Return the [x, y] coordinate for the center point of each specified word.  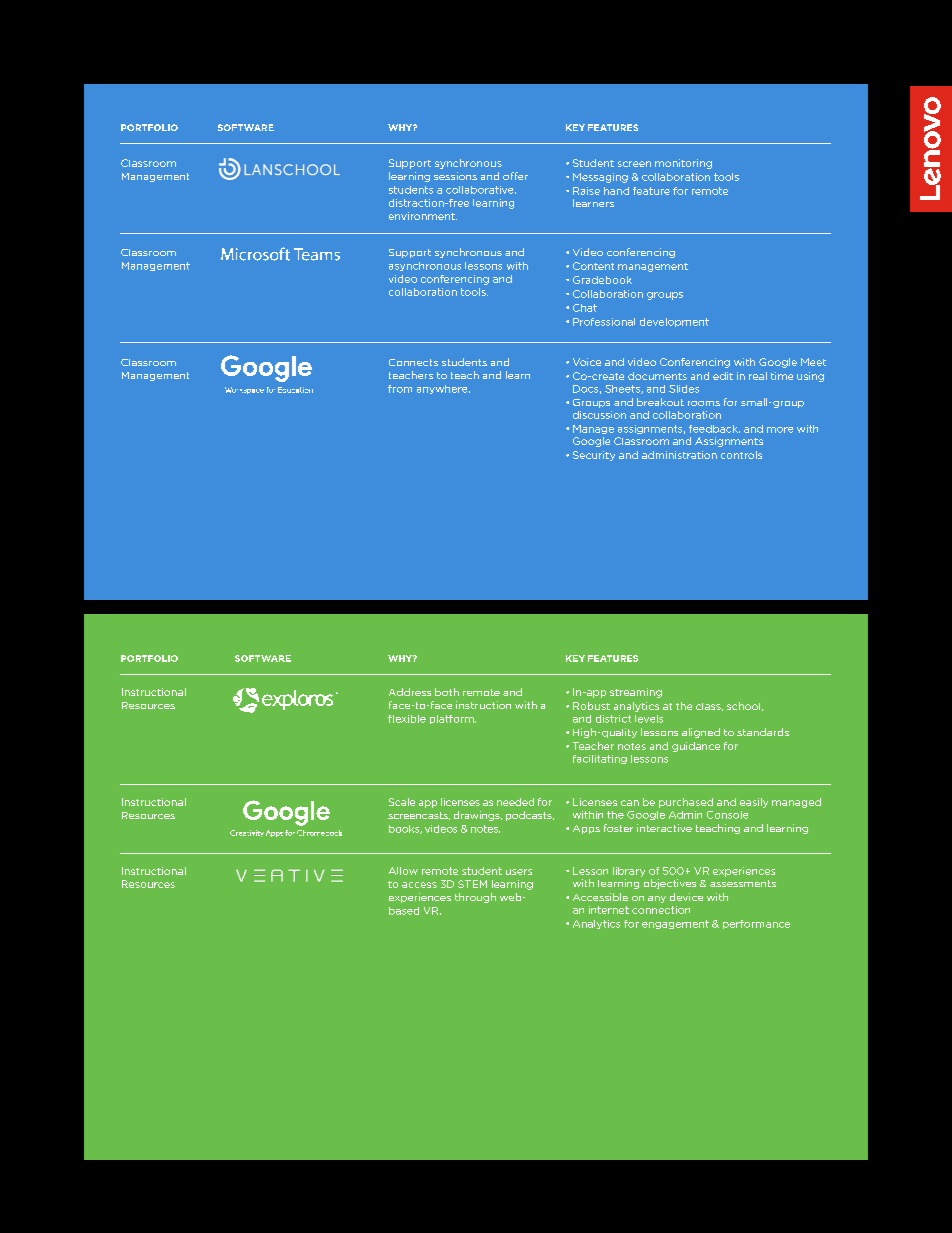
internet [609, 910]
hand [616, 191]
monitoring [683, 164]
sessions [455, 176]
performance [756, 924]
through [475, 898]
